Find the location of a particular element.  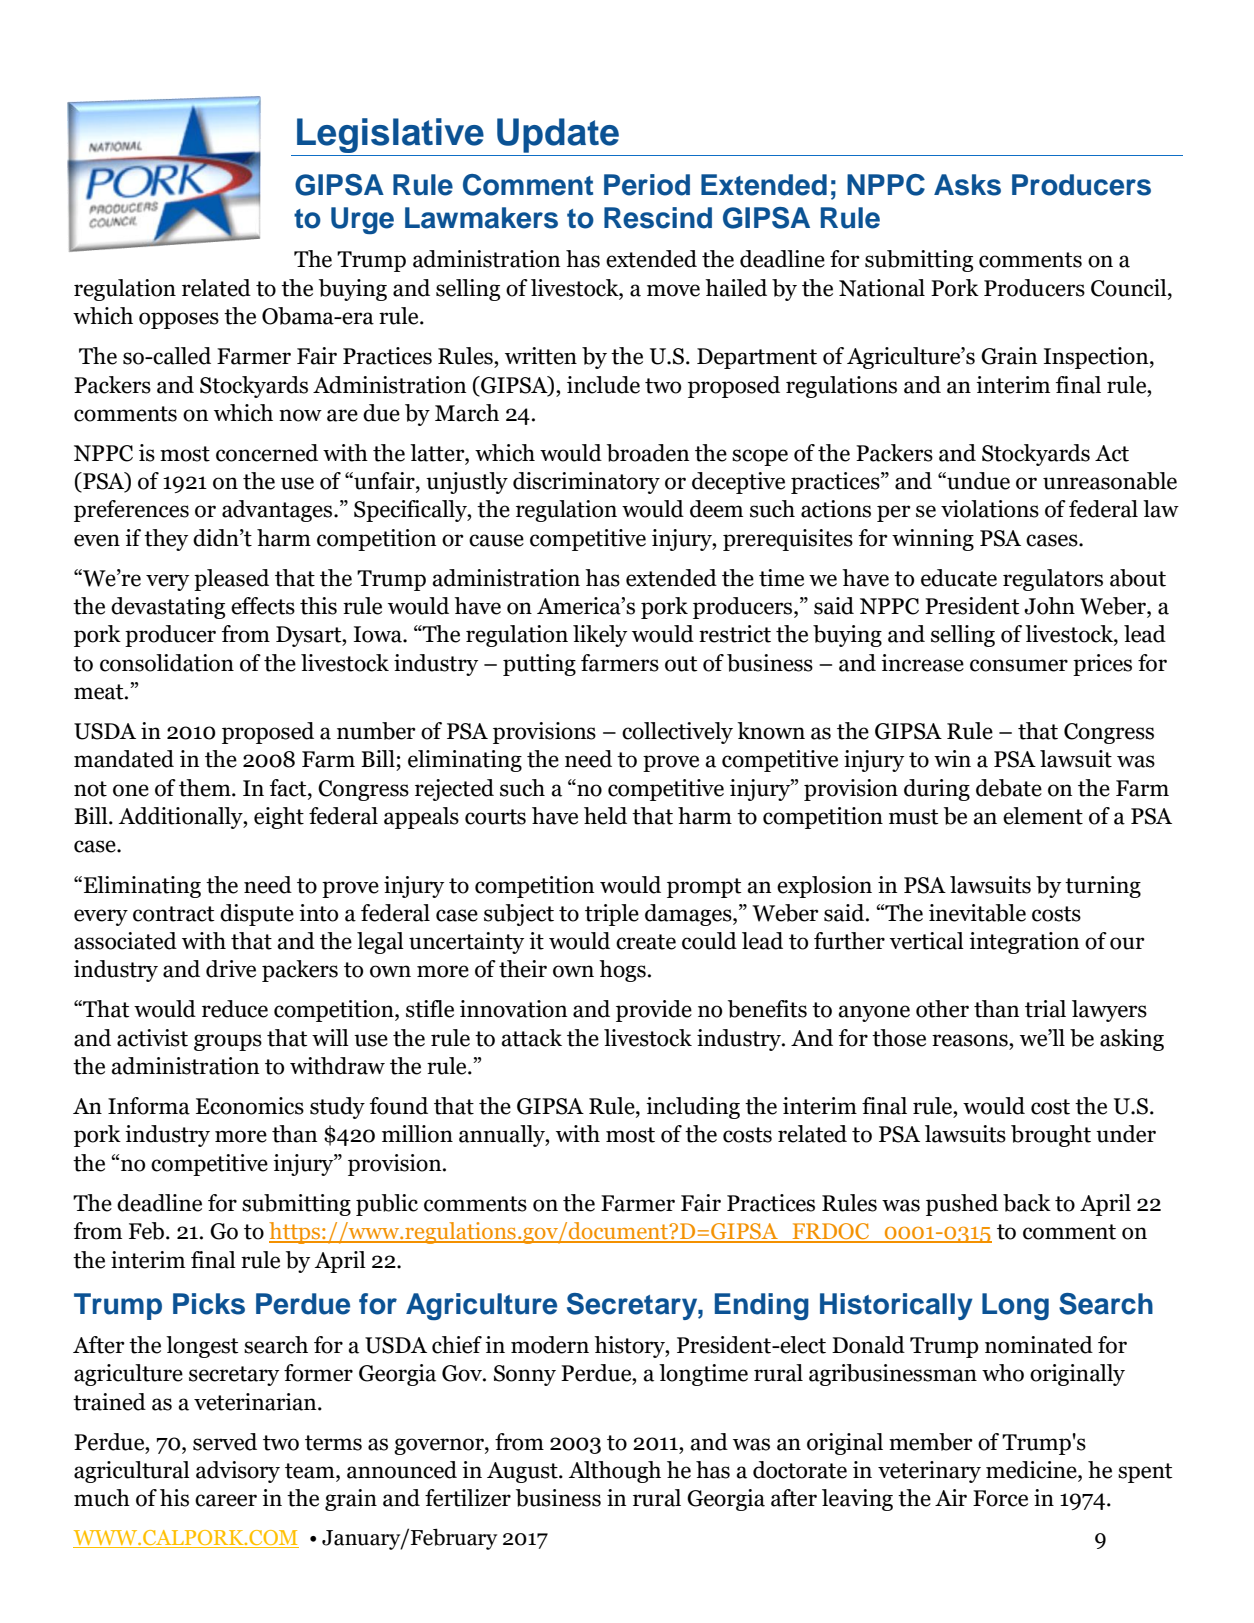

Period is located at coordinates (647, 185).
